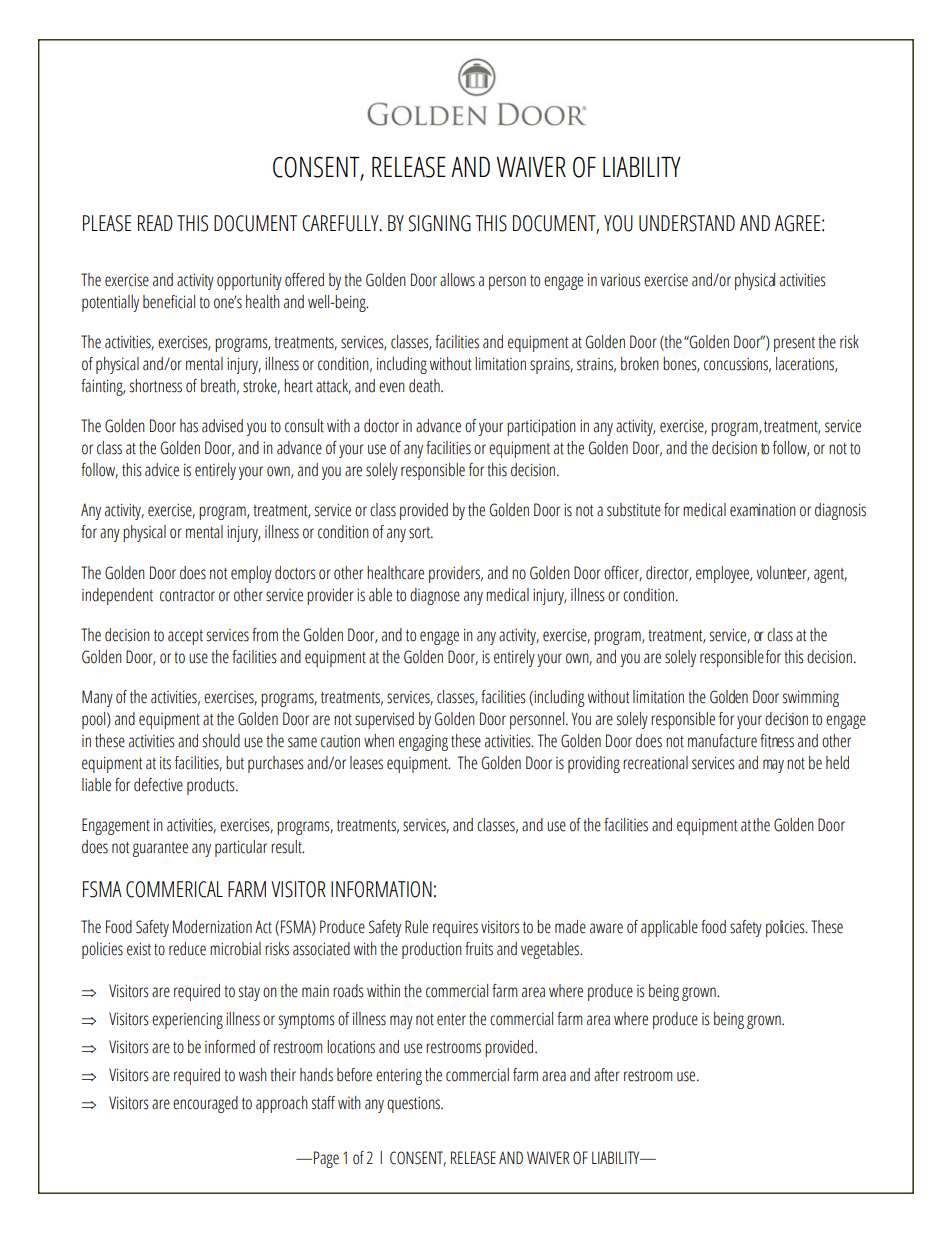 The width and height of the screenshot is (952, 1233). I want to click on after, so click(607, 1075).
